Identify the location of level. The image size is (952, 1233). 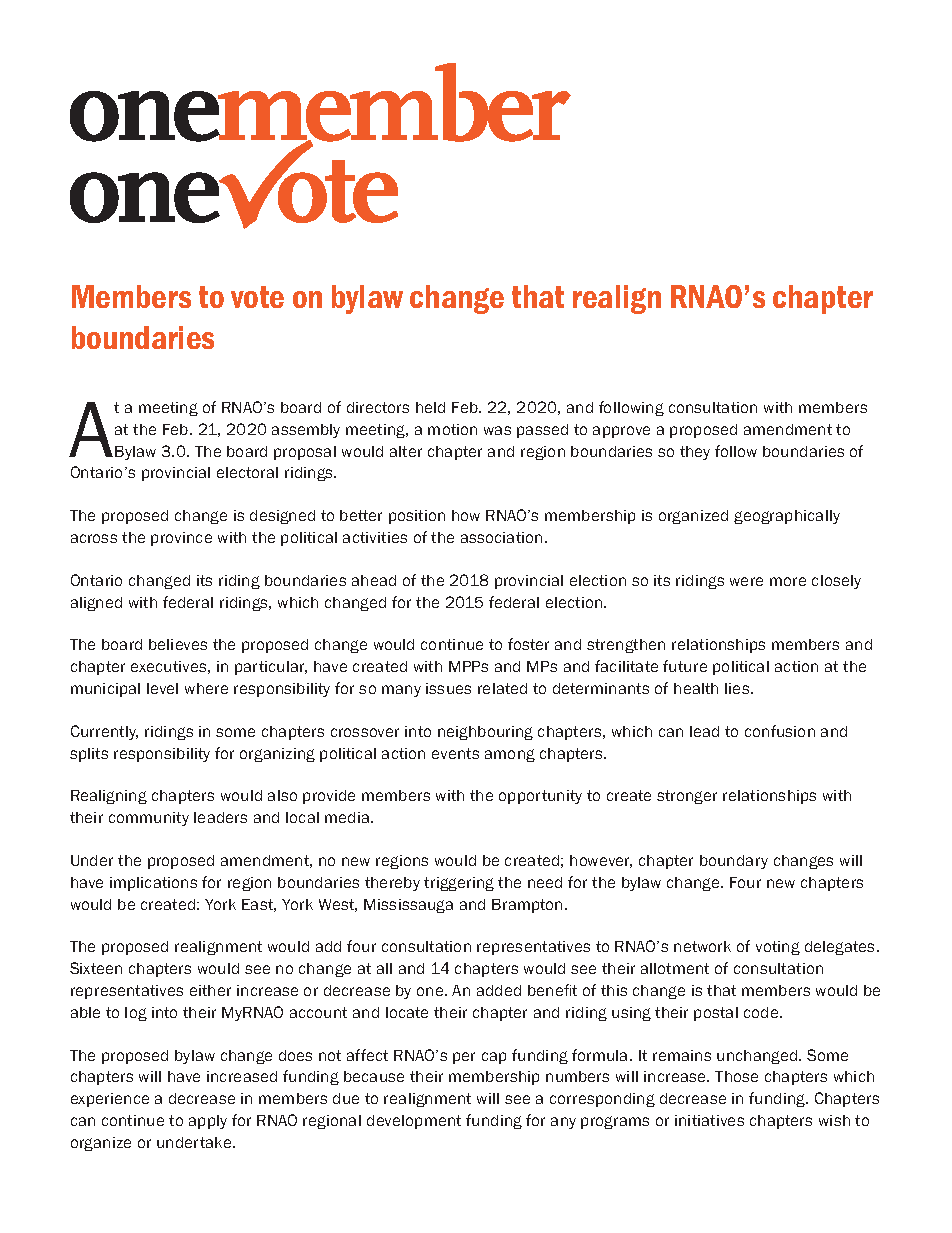
(162, 688).
